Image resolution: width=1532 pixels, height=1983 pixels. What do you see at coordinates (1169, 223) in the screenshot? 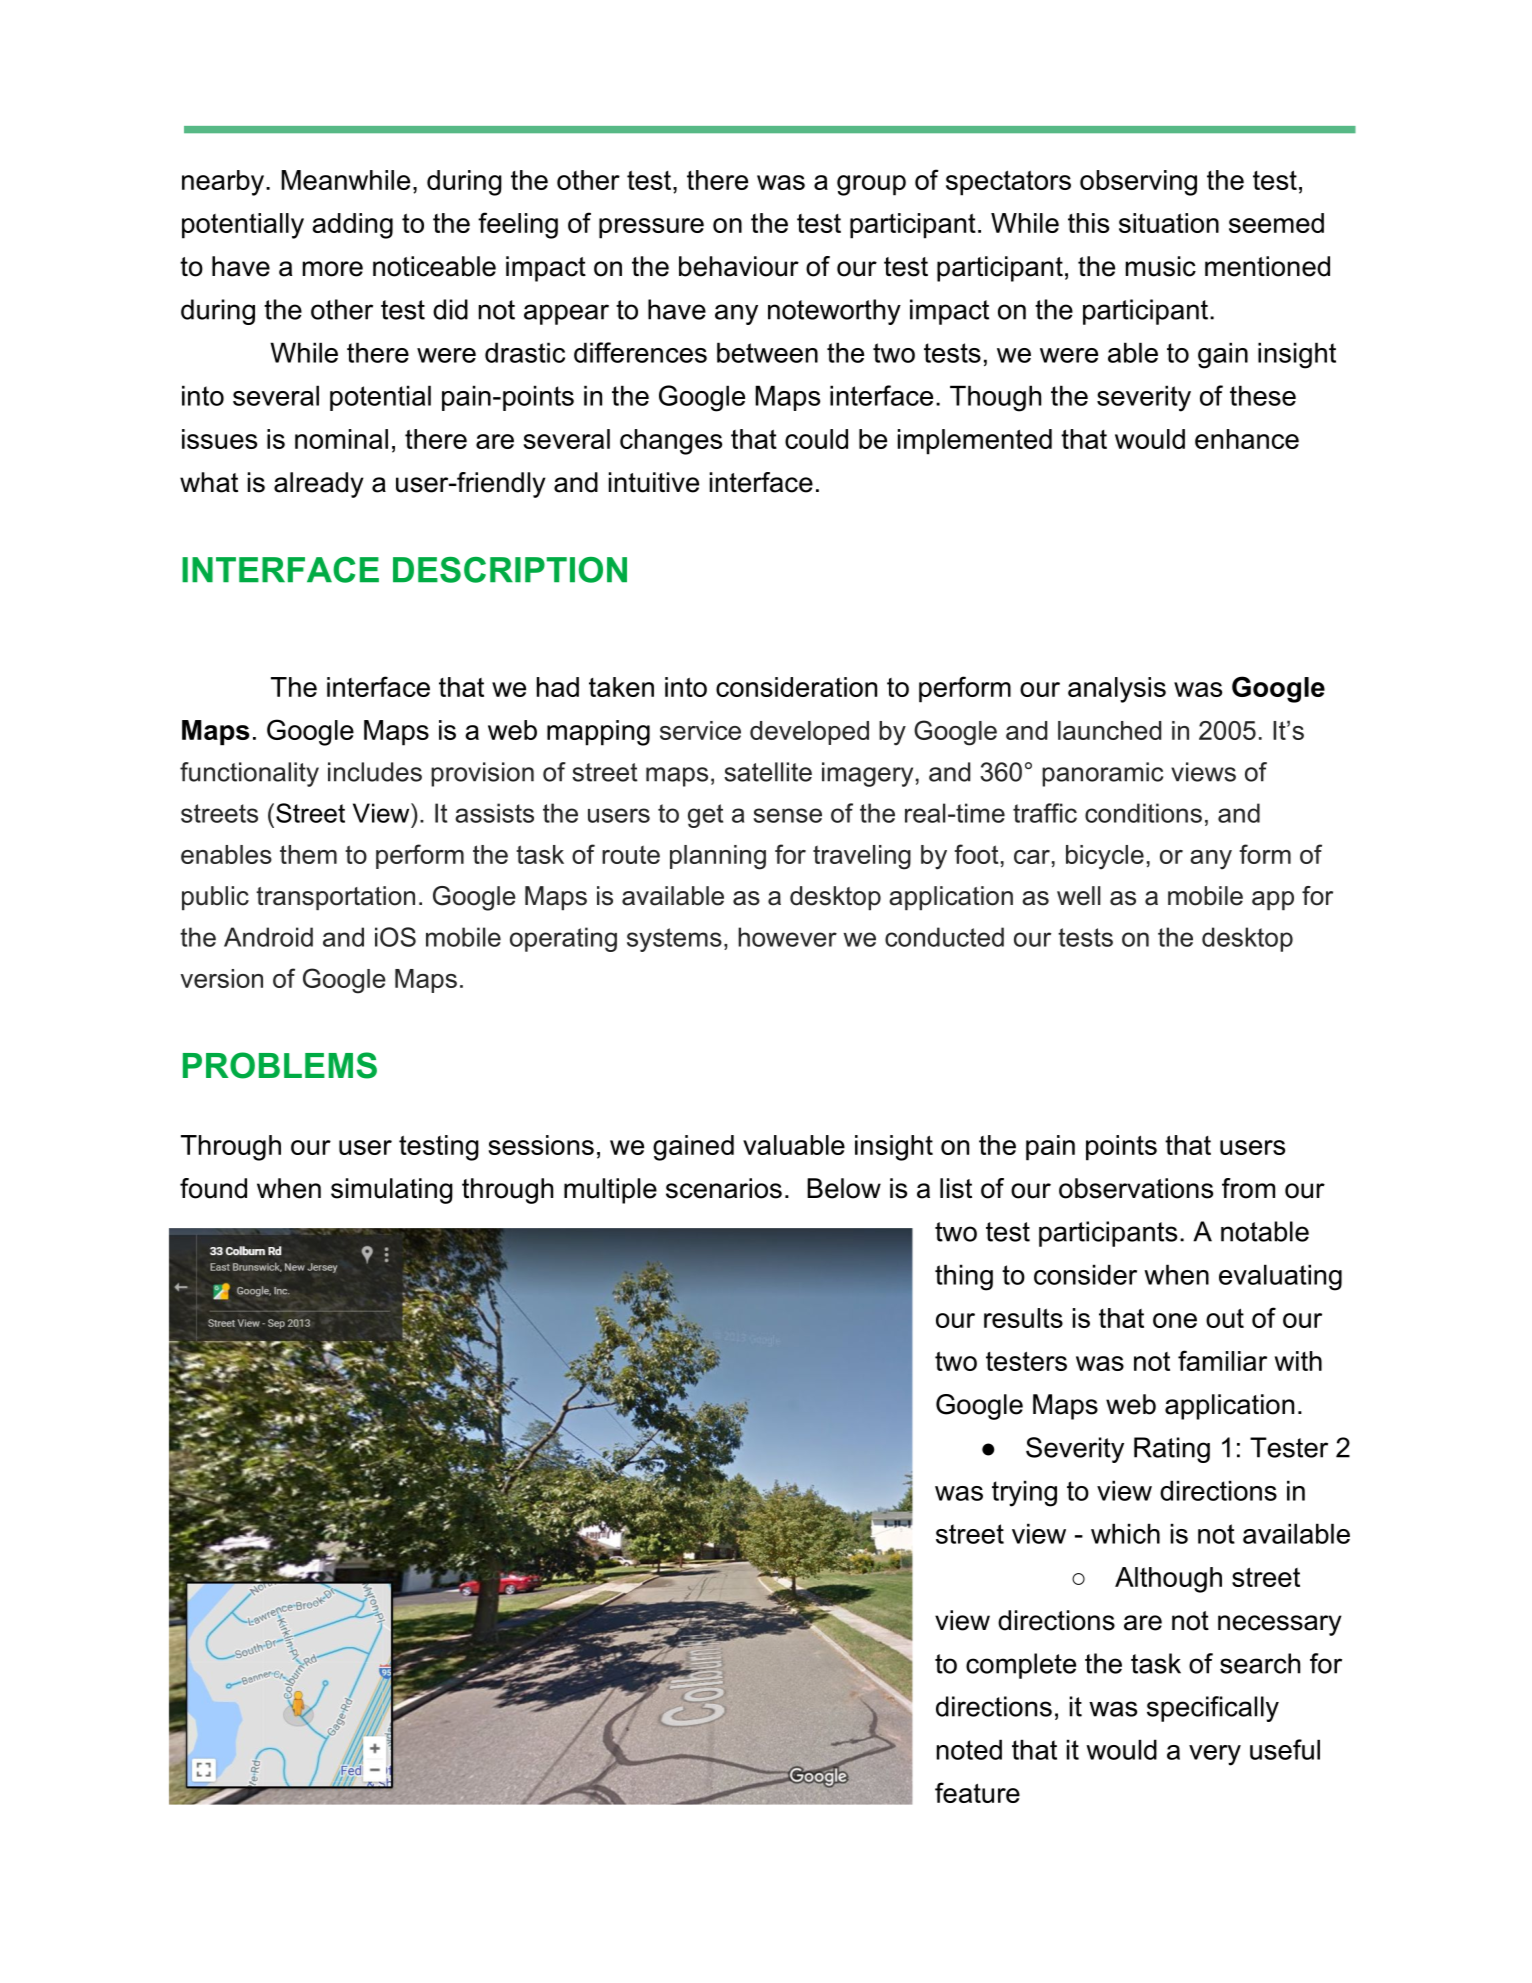
I see `situation` at bounding box center [1169, 223].
